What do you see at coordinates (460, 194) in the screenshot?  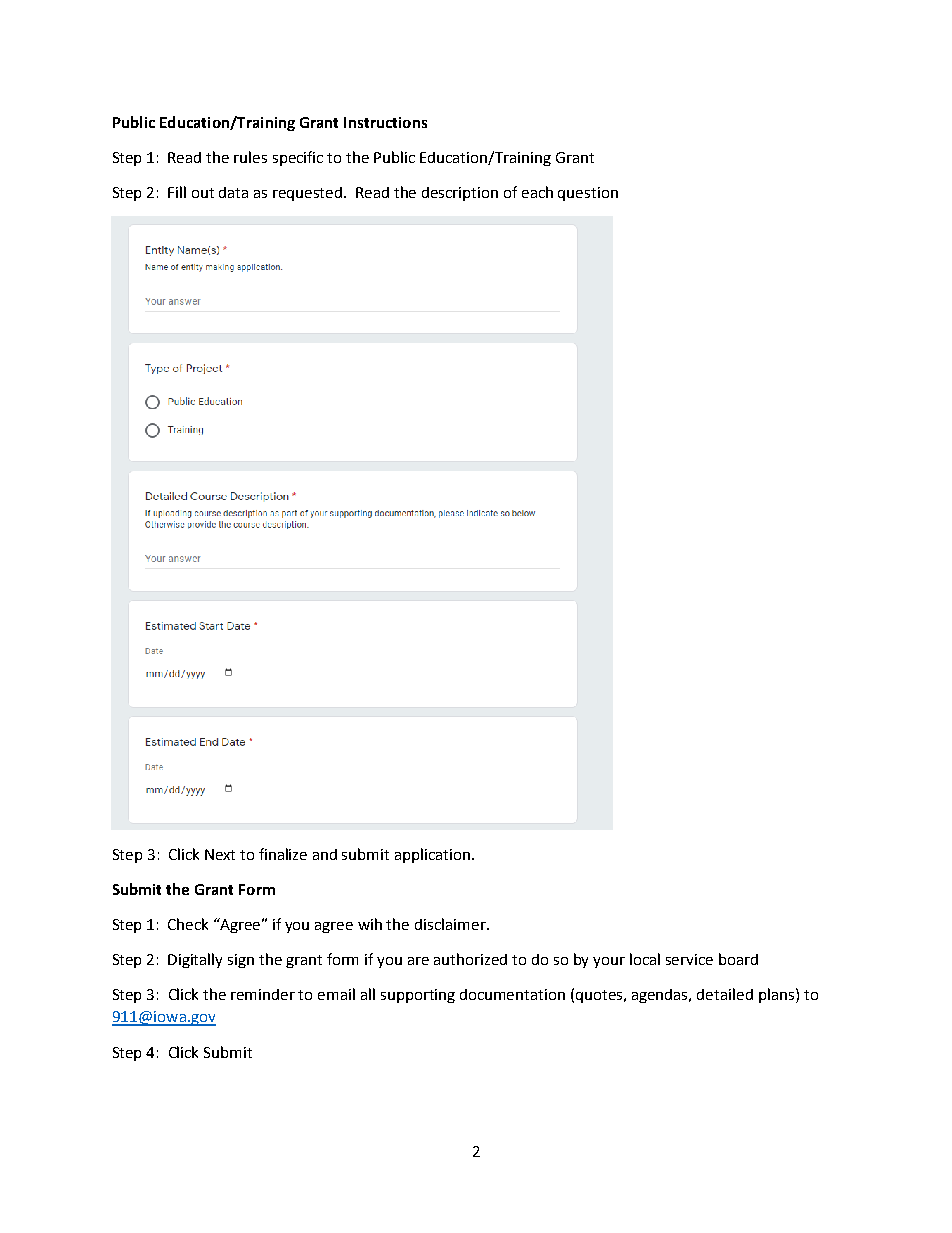 I see `description` at bounding box center [460, 194].
